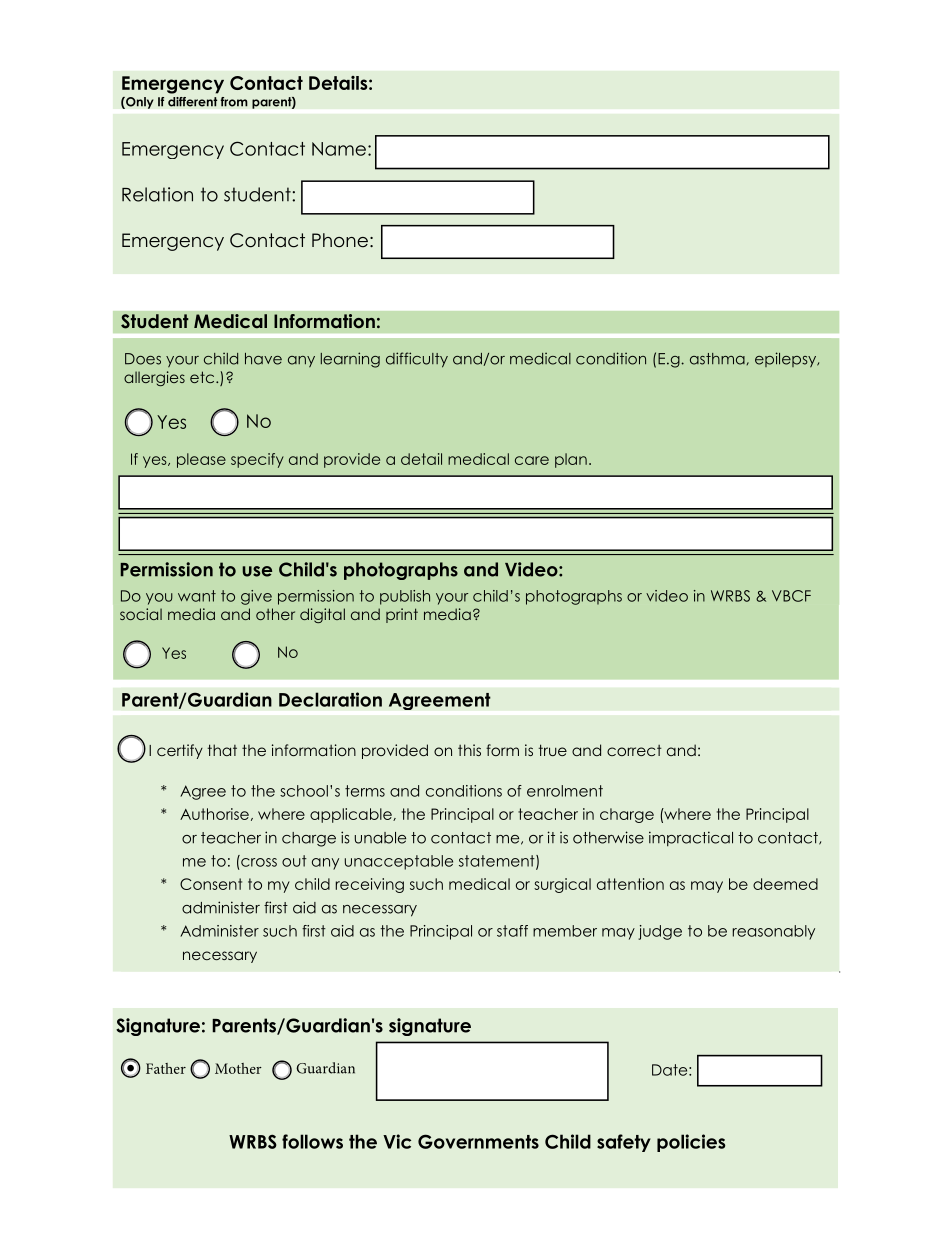 This screenshot has width=952, height=1233. What do you see at coordinates (717, 359) in the screenshot?
I see `asthma` at bounding box center [717, 359].
